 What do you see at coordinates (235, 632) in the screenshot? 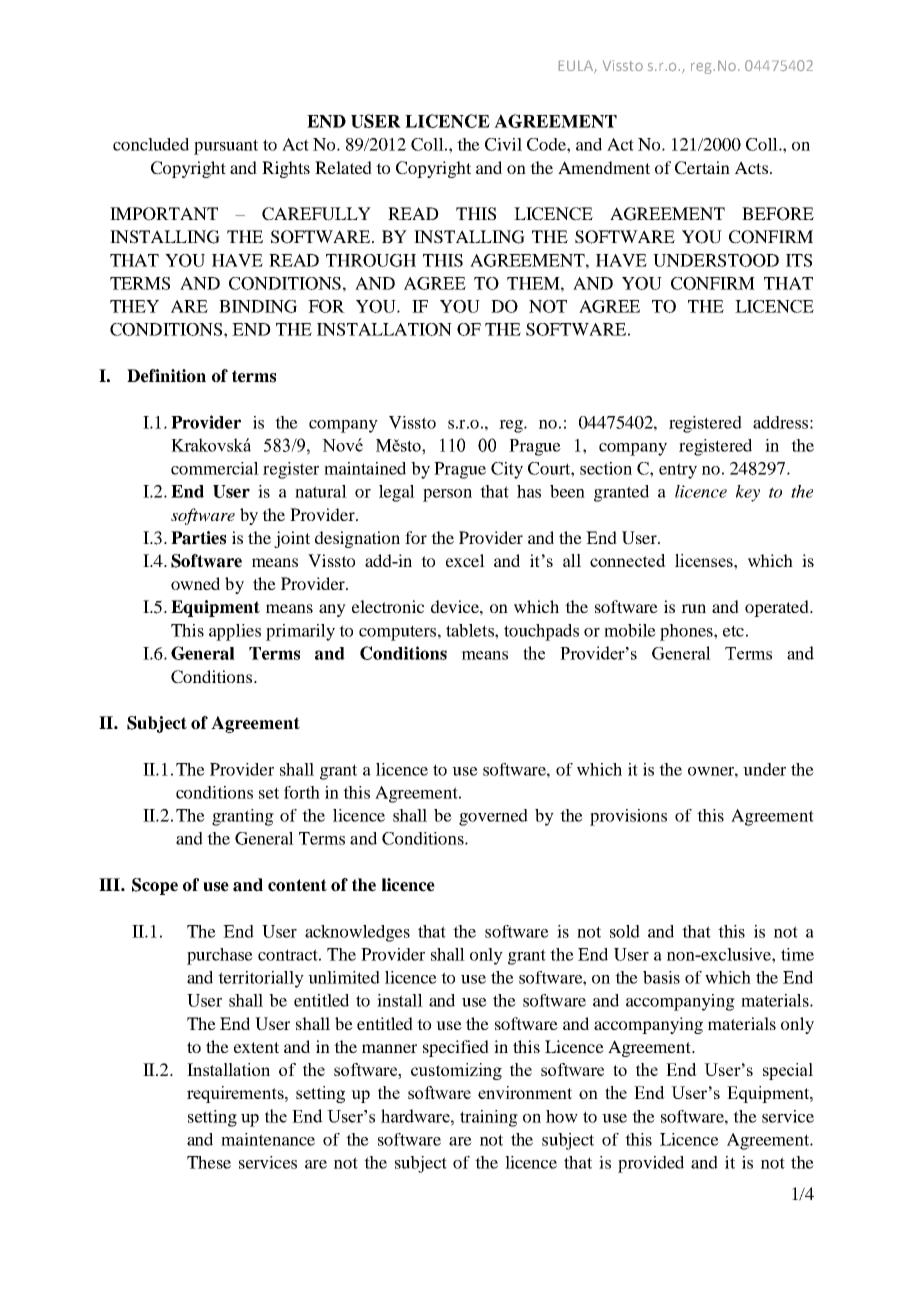
I see `applies` at bounding box center [235, 632].
